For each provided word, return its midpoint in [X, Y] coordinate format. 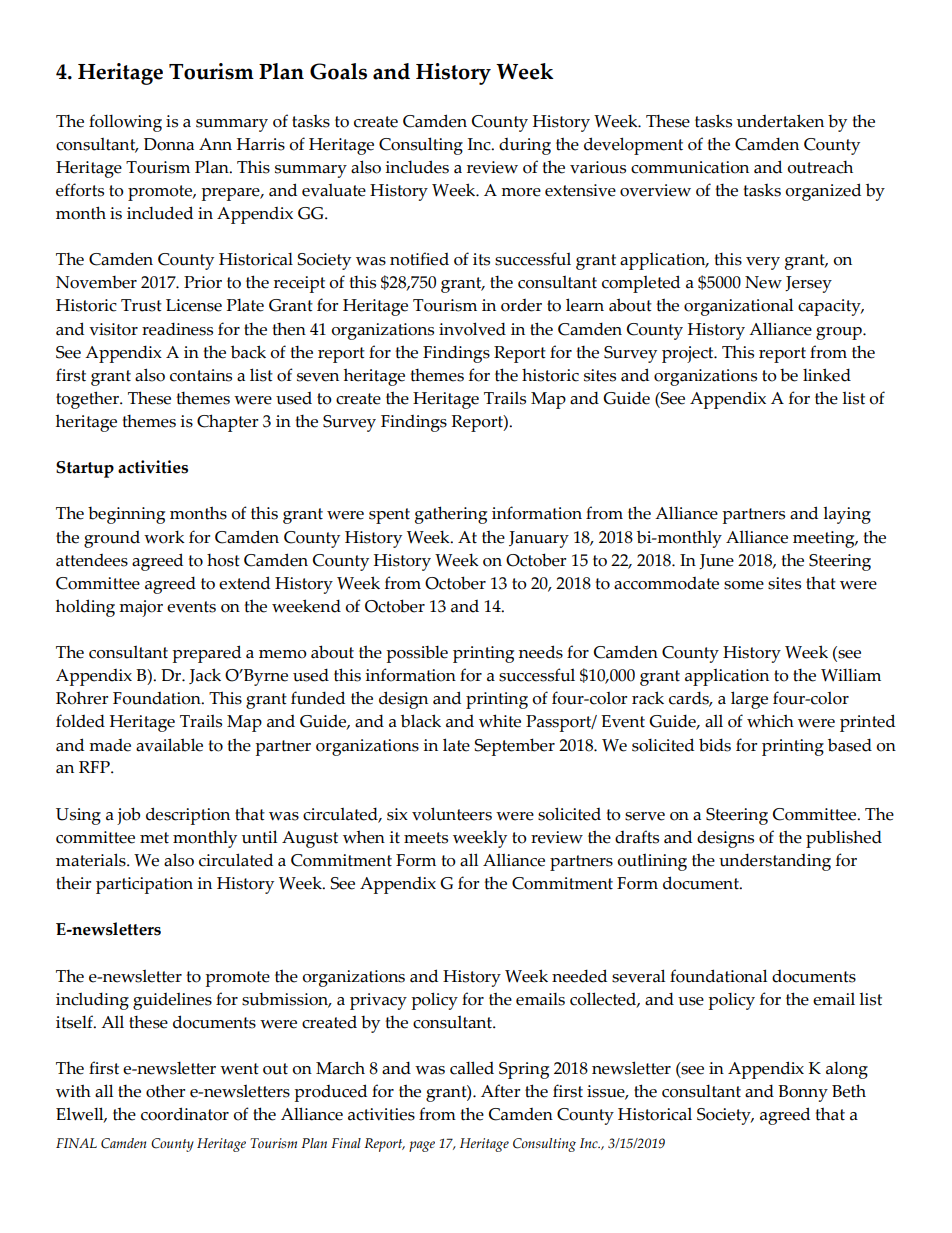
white [500, 721]
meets [426, 838]
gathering [451, 515]
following [125, 123]
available [169, 745]
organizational [738, 307]
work [164, 537]
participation [144, 885]
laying [847, 515]
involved [472, 329]
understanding [775, 862]
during [525, 146]
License [194, 305]
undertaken [780, 121]
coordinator [185, 1114]
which [770, 721]
